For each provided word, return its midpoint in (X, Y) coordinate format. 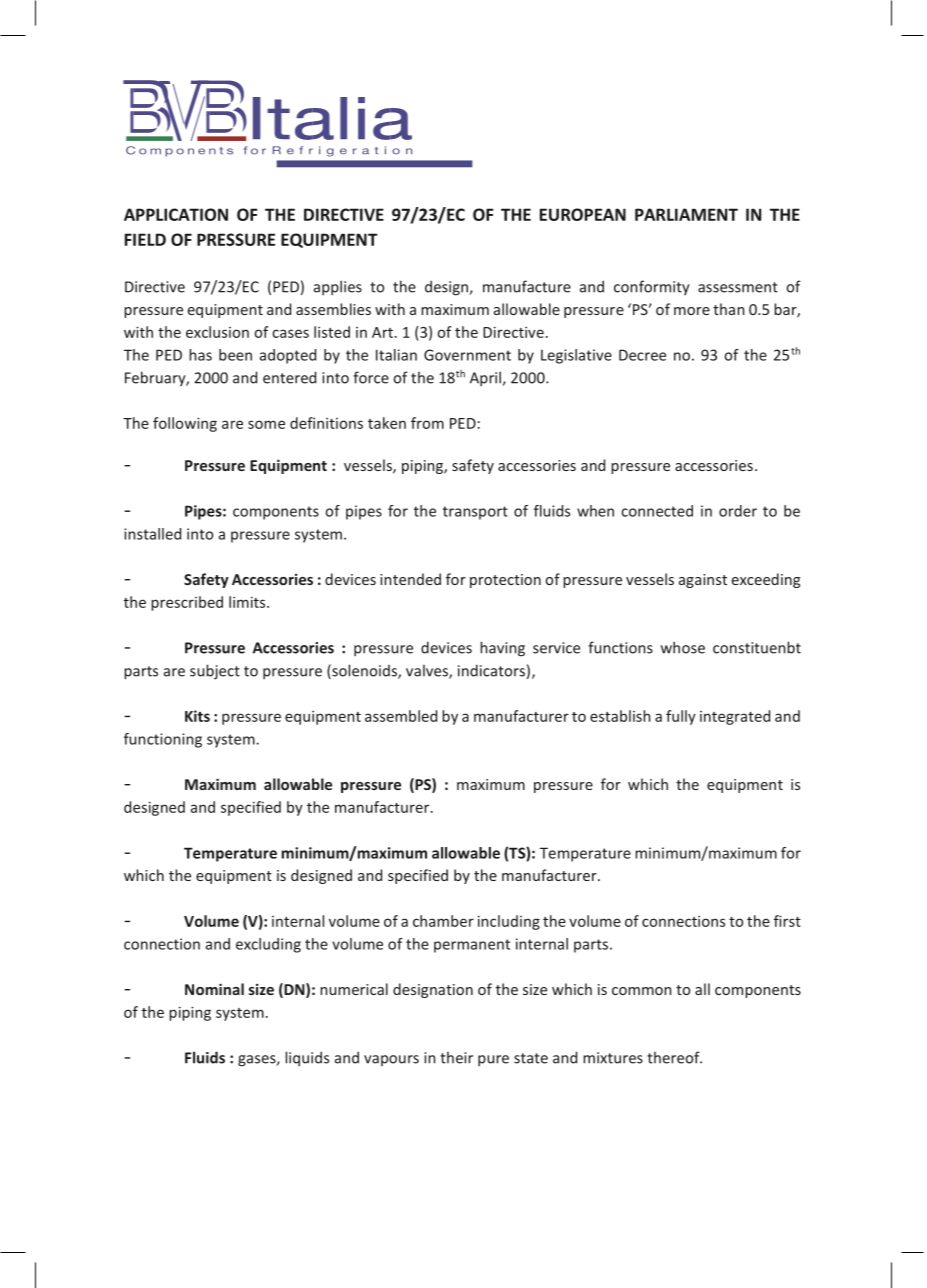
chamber (443, 921)
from (427, 423)
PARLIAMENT (686, 214)
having (502, 649)
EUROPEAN (583, 214)
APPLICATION (176, 214)
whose (683, 647)
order (738, 511)
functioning (163, 740)
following (185, 424)
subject (215, 672)
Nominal (214, 989)
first (787, 921)
